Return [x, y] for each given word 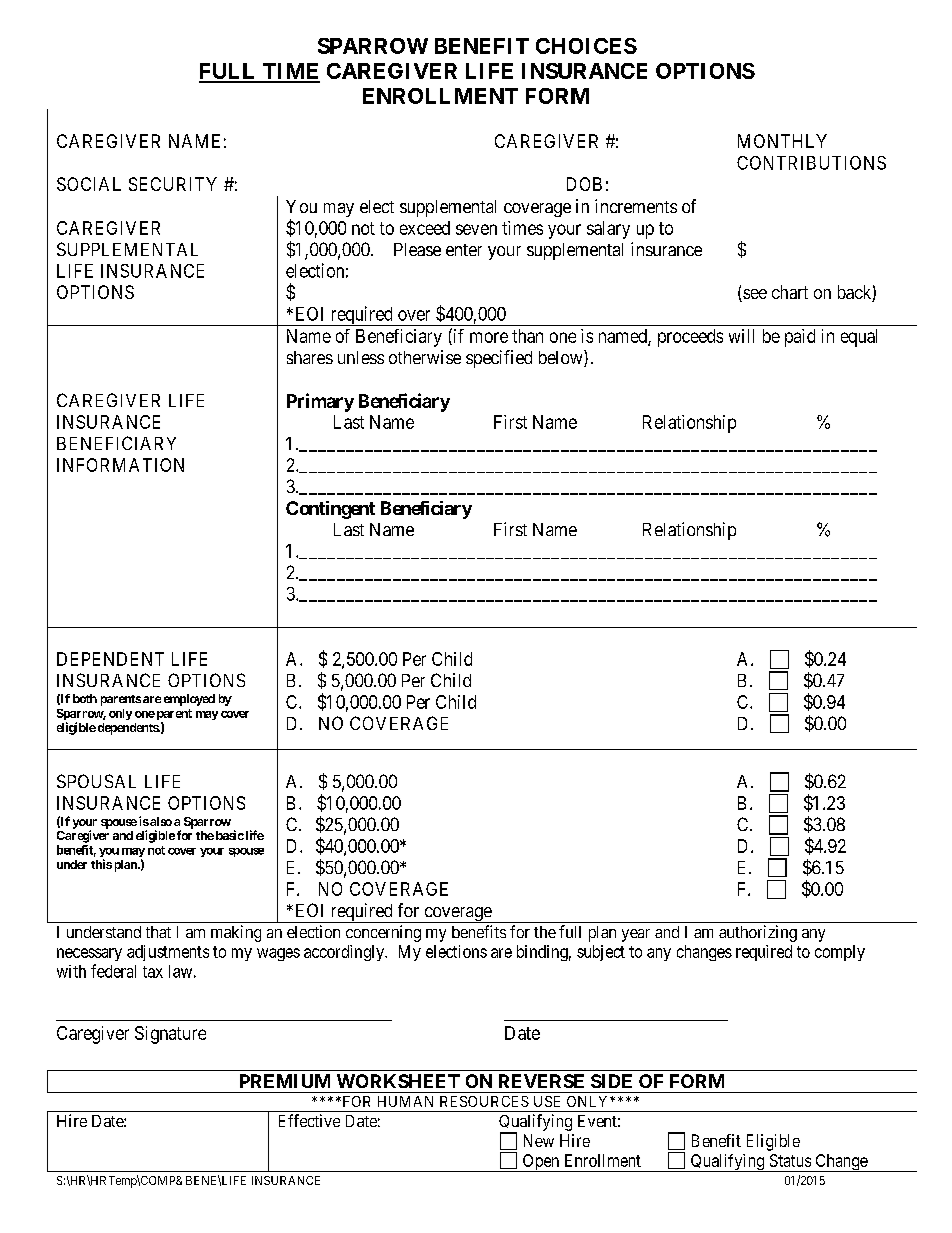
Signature [170, 1035]
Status [790, 1160]
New [539, 1140]
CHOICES [586, 46]
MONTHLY [782, 141]
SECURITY [173, 184]
